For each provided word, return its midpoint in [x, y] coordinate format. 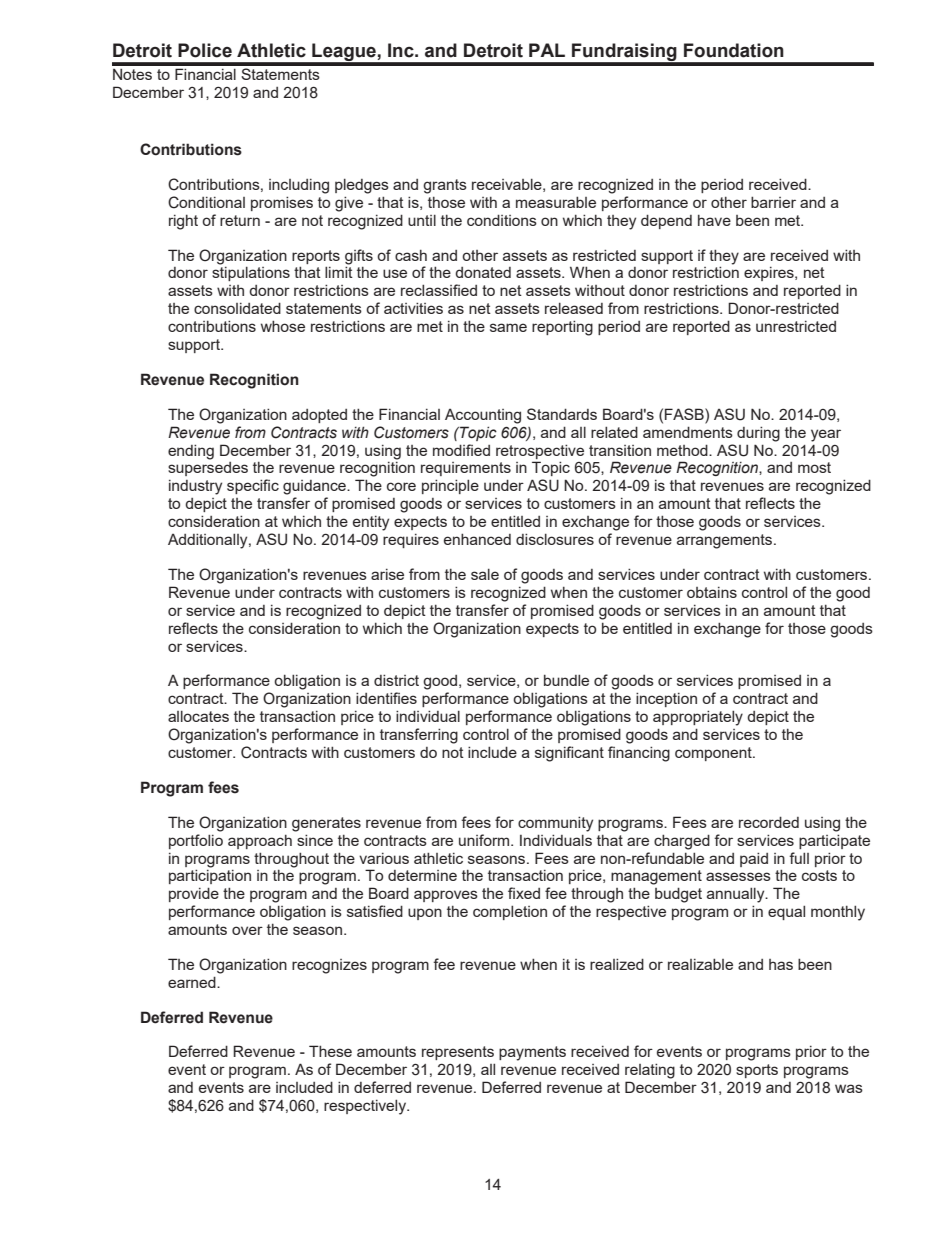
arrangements [726, 541]
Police [205, 50]
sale [485, 574]
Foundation [734, 50]
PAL [547, 50]
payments [532, 1053]
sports [757, 1071]
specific [253, 486]
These [330, 1051]
